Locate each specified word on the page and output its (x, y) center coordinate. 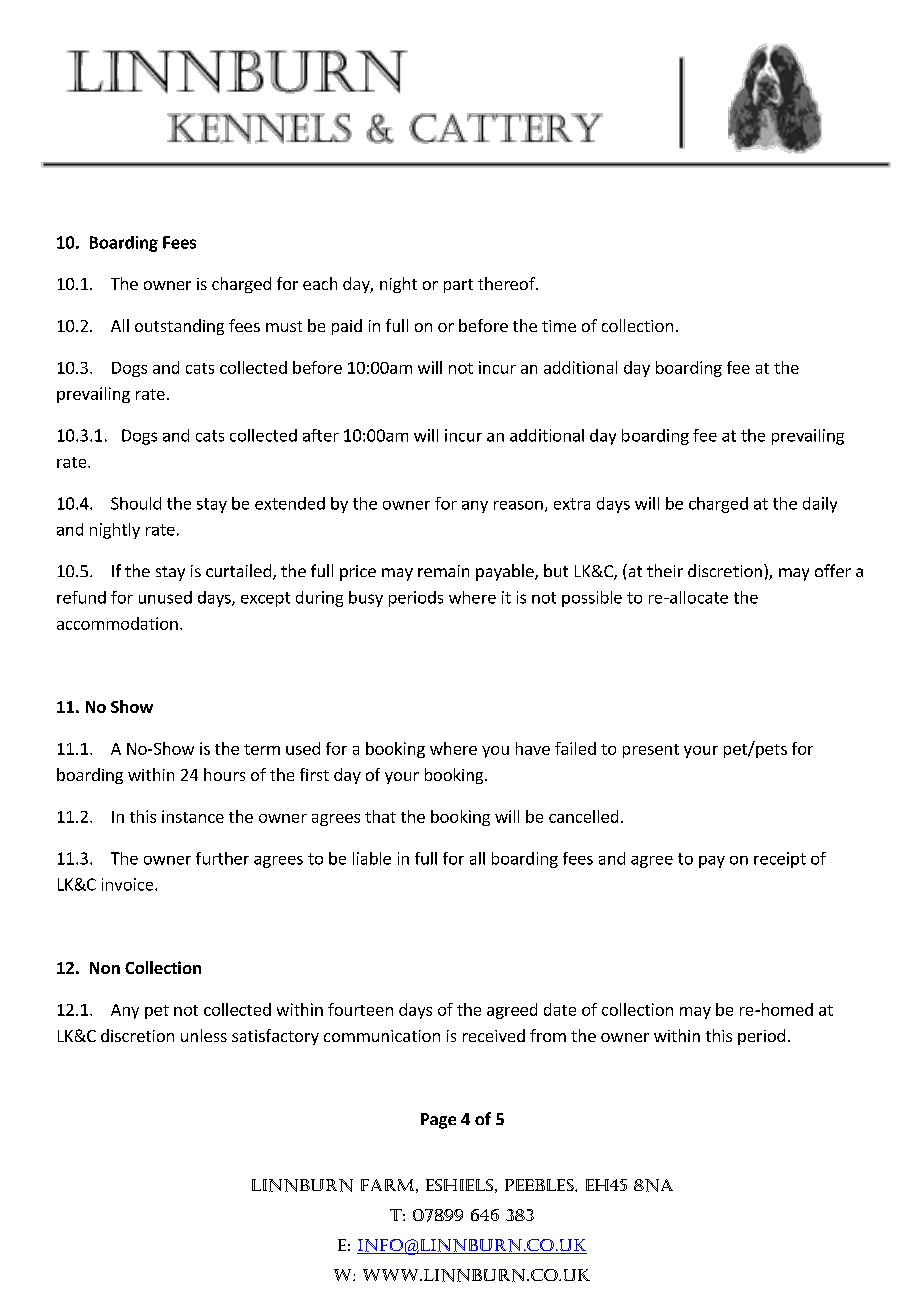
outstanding (179, 327)
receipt (780, 860)
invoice (129, 884)
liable (372, 858)
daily (820, 505)
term (262, 749)
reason (518, 505)
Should (136, 503)
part (458, 286)
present (651, 751)
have (533, 748)
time (559, 326)
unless (204, 1035)
